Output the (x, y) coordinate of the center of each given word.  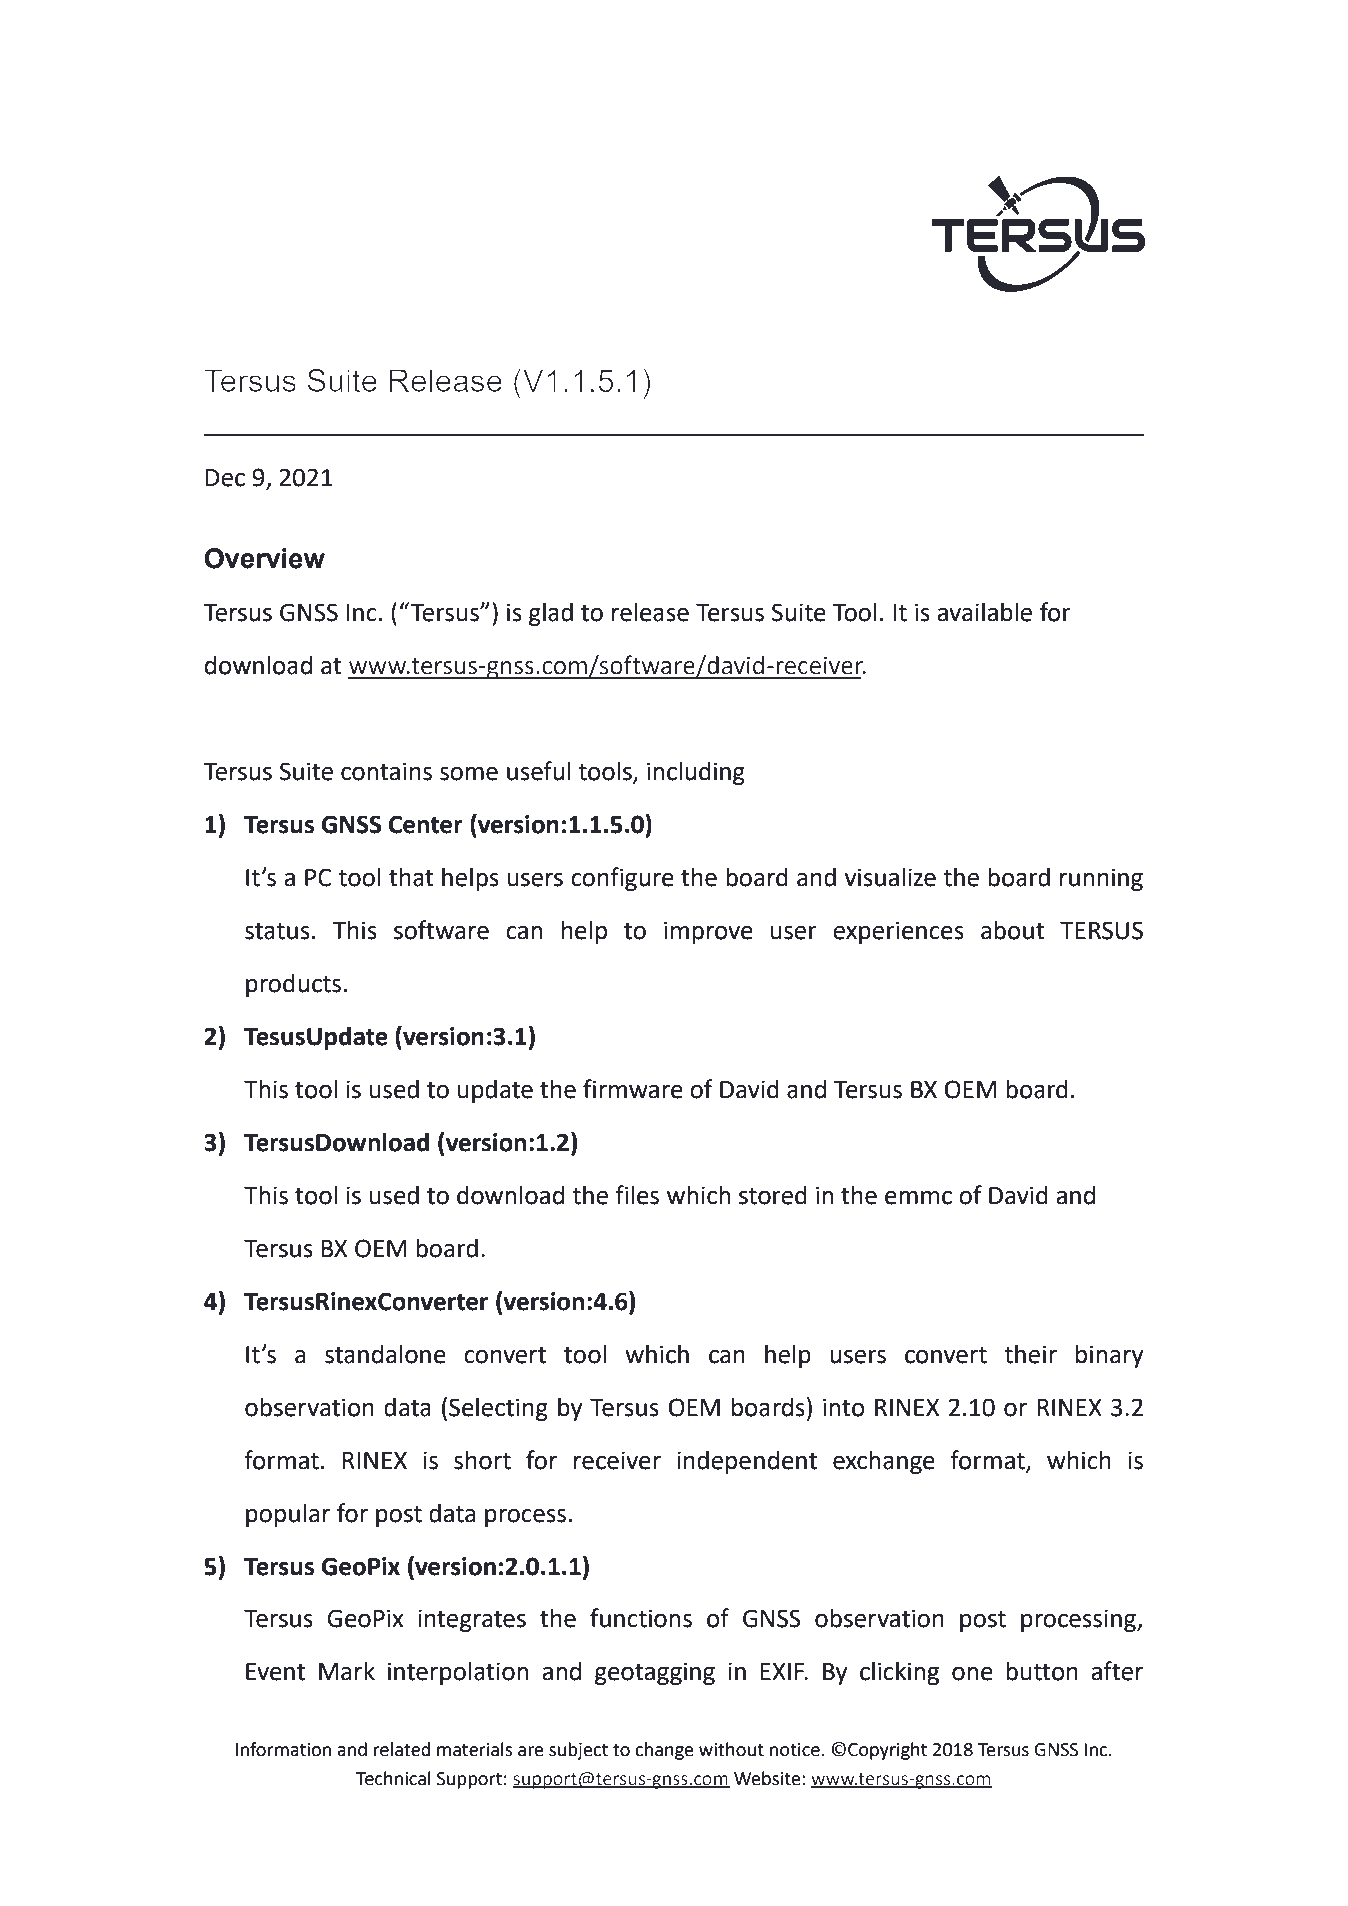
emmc (918, 1198)
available (984, 612)
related (402, 1749)
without (731, 1749)
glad (551, 614)
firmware (633, 1089)
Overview (264, 558)
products (293, 985)
